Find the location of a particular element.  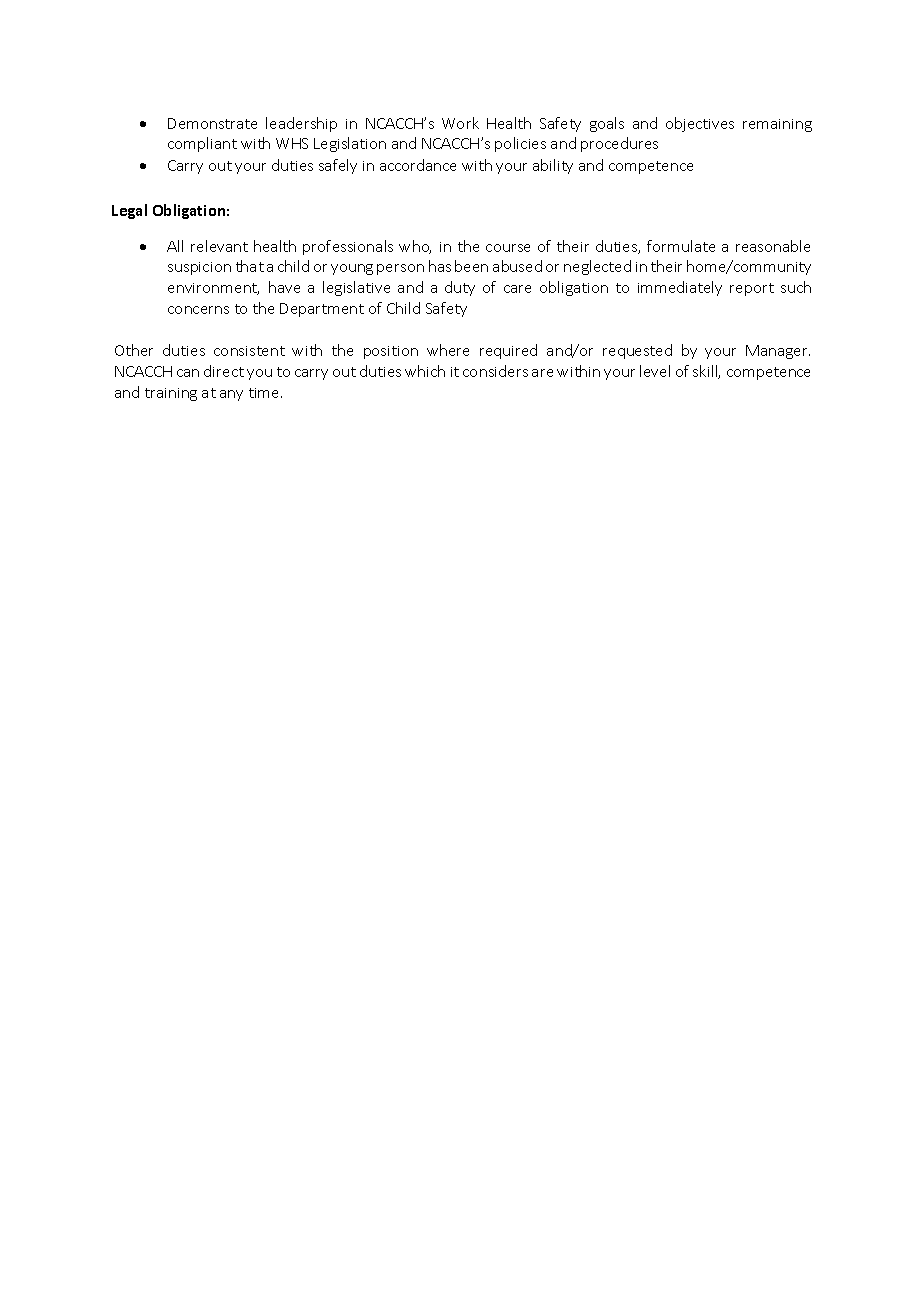

objectives is located at coordinates (700, 124).
